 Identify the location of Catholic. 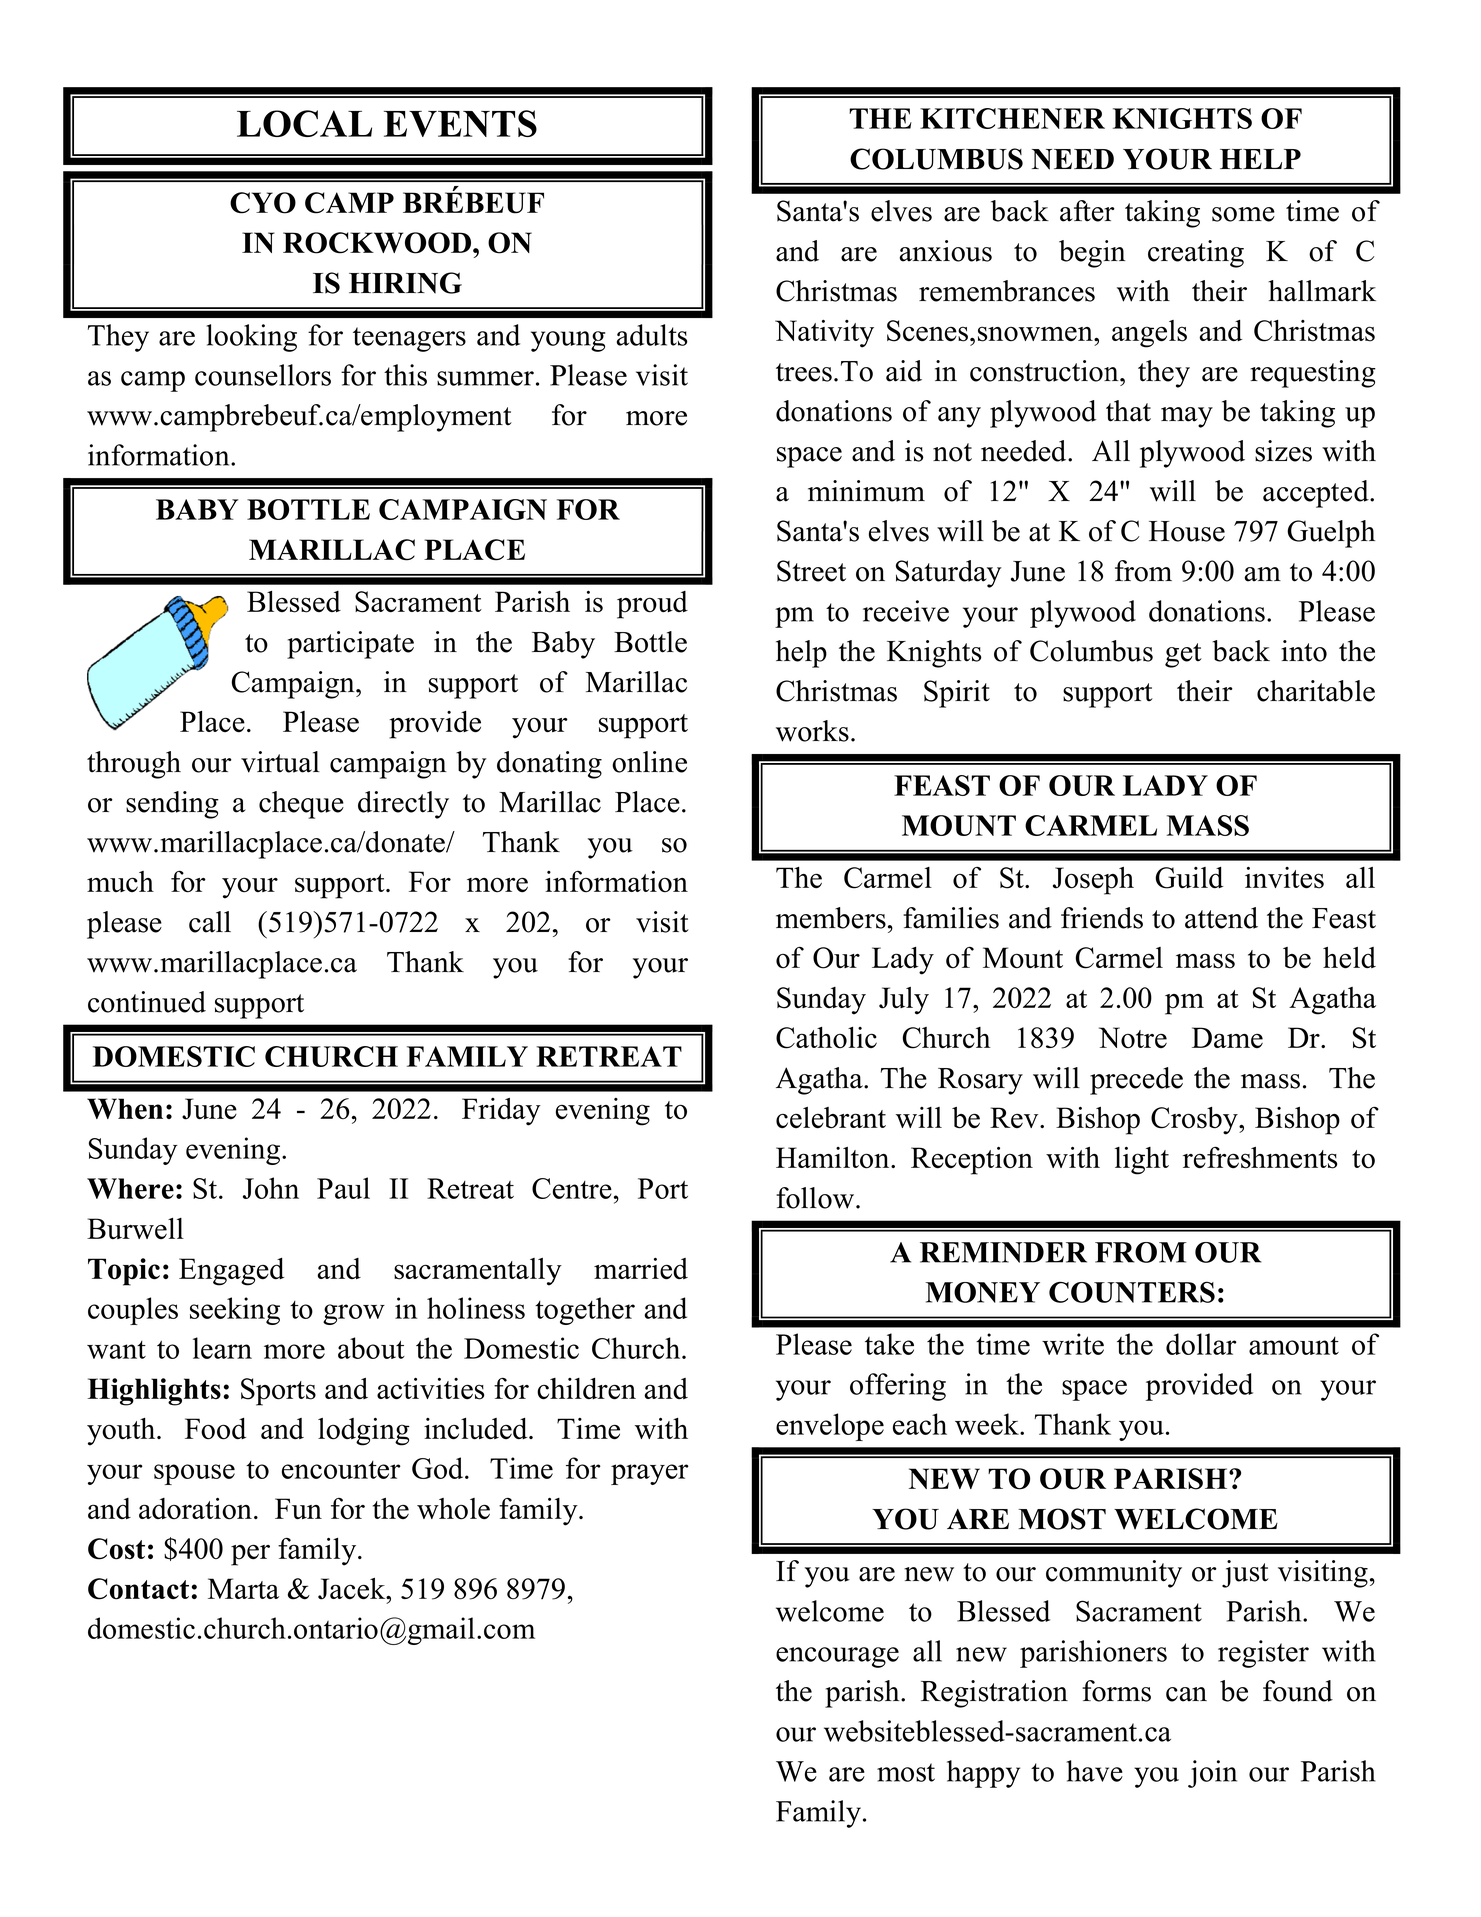
(826, 1038).
